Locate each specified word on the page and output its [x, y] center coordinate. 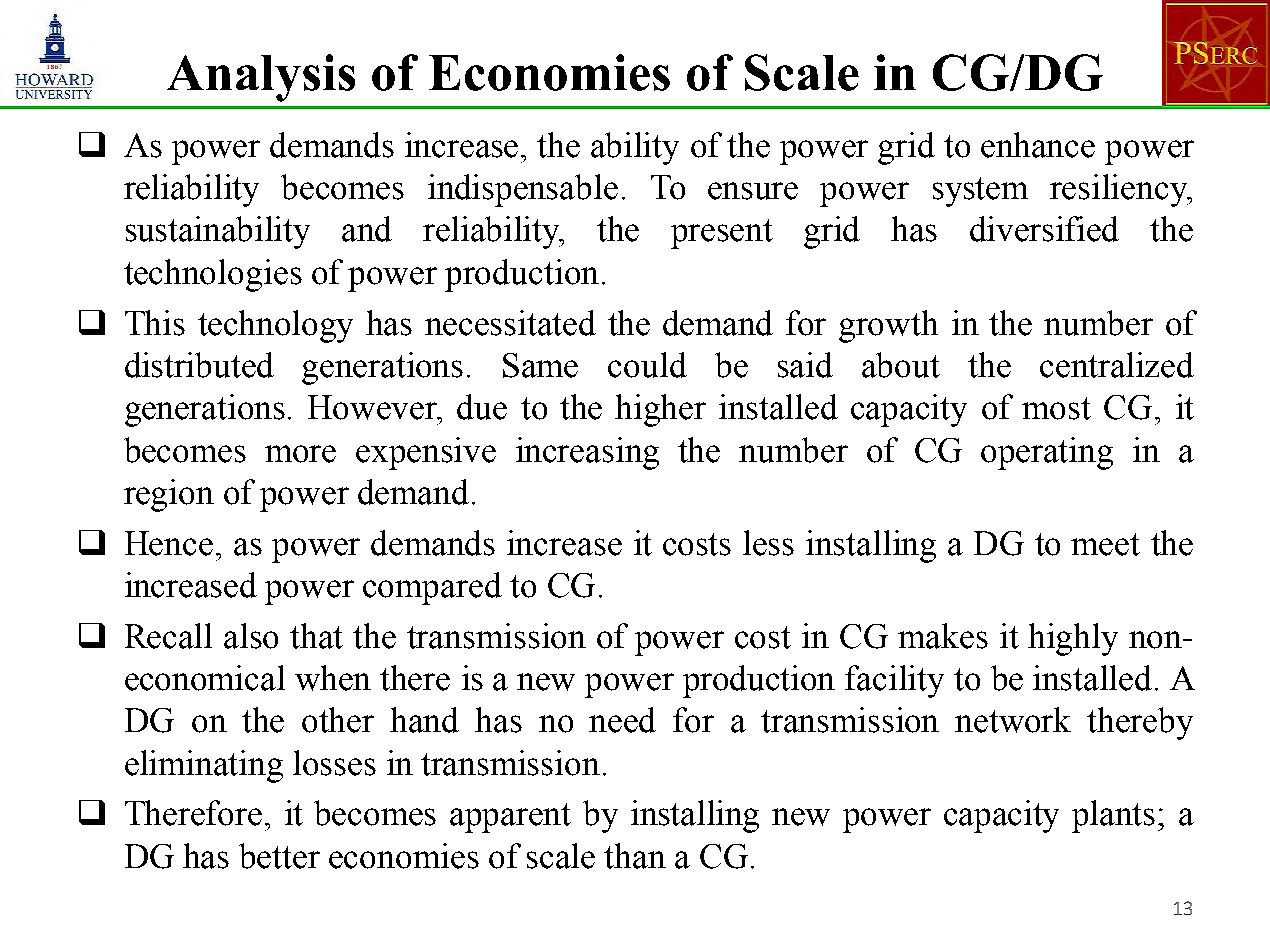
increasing [587, 453]
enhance [1038, 145]
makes [943, 636]
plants [1113, 816]
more [300, 454]
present [722, 234]
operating [1047, 453]
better [279, 856]
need [622, 720]
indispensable [523, 190]
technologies [213, 275]
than [635, 856]
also [251, 636]
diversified [1044, 229]
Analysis [261, 78]
